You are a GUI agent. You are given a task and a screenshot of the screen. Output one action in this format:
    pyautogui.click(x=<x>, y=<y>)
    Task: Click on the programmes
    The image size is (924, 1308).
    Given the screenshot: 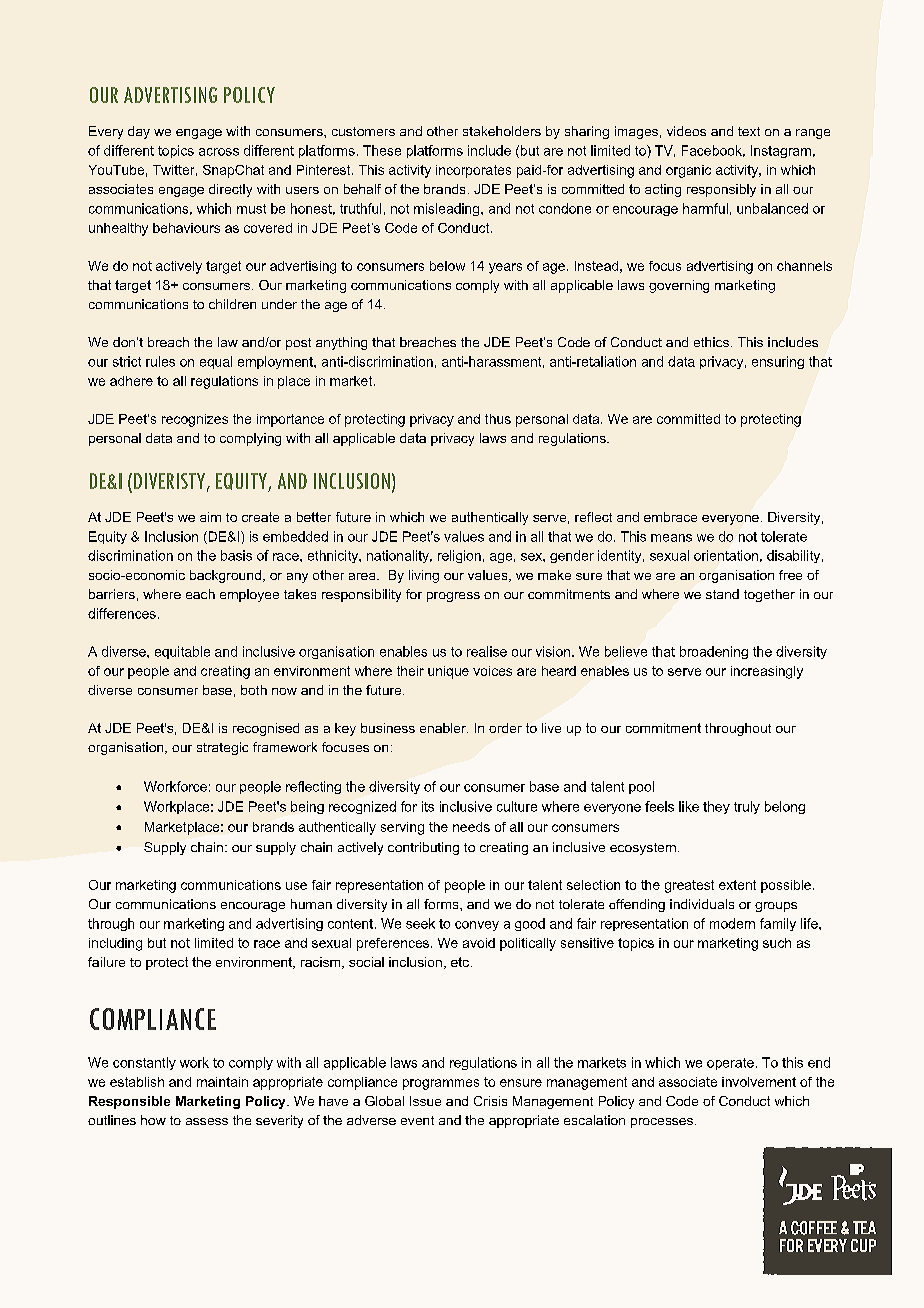 What is the action you would take?
    pyautogui.click(x=441, y=1084)
